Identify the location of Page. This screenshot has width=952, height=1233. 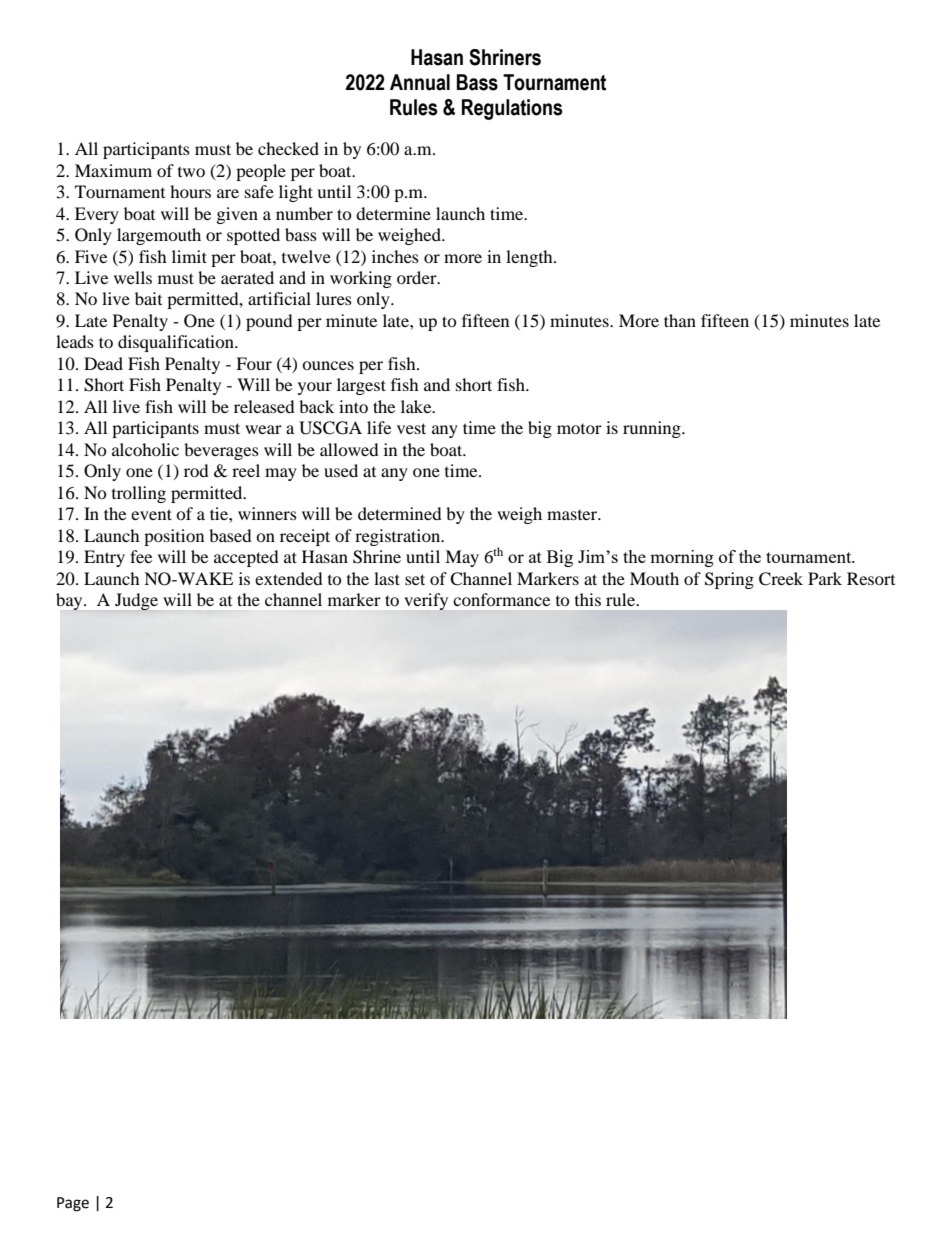
(73, 1204).
